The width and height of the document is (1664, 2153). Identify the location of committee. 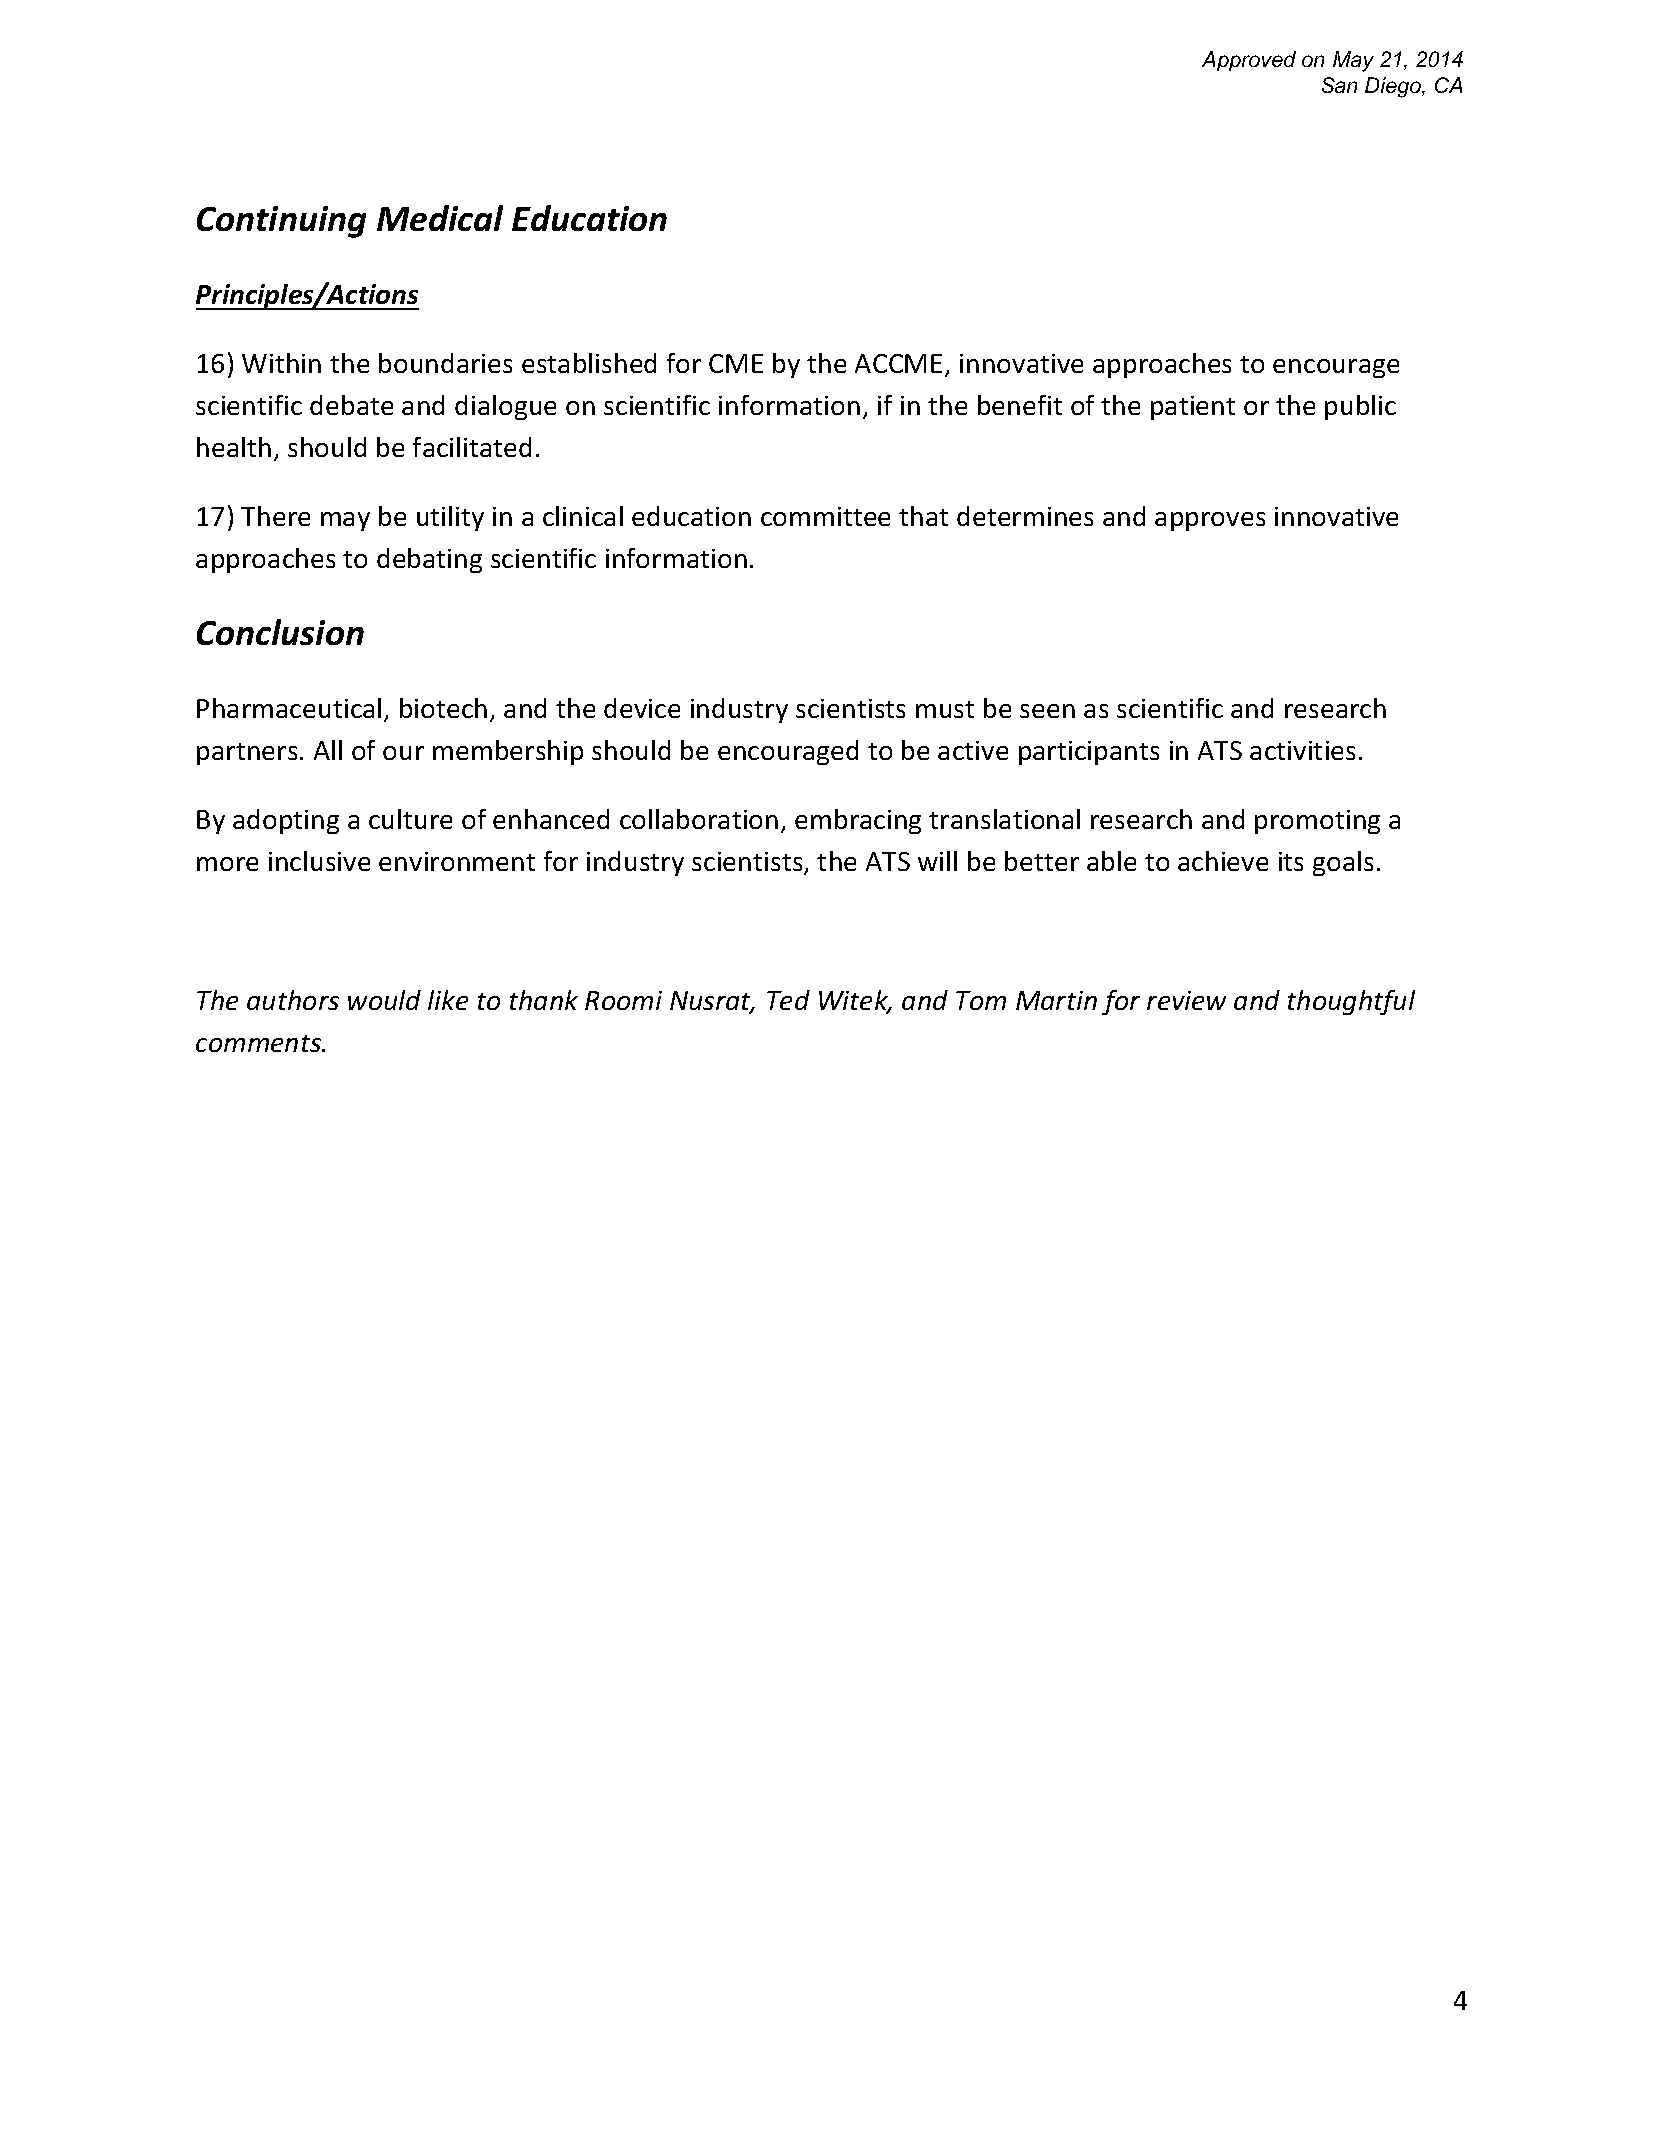
(825, 516).
